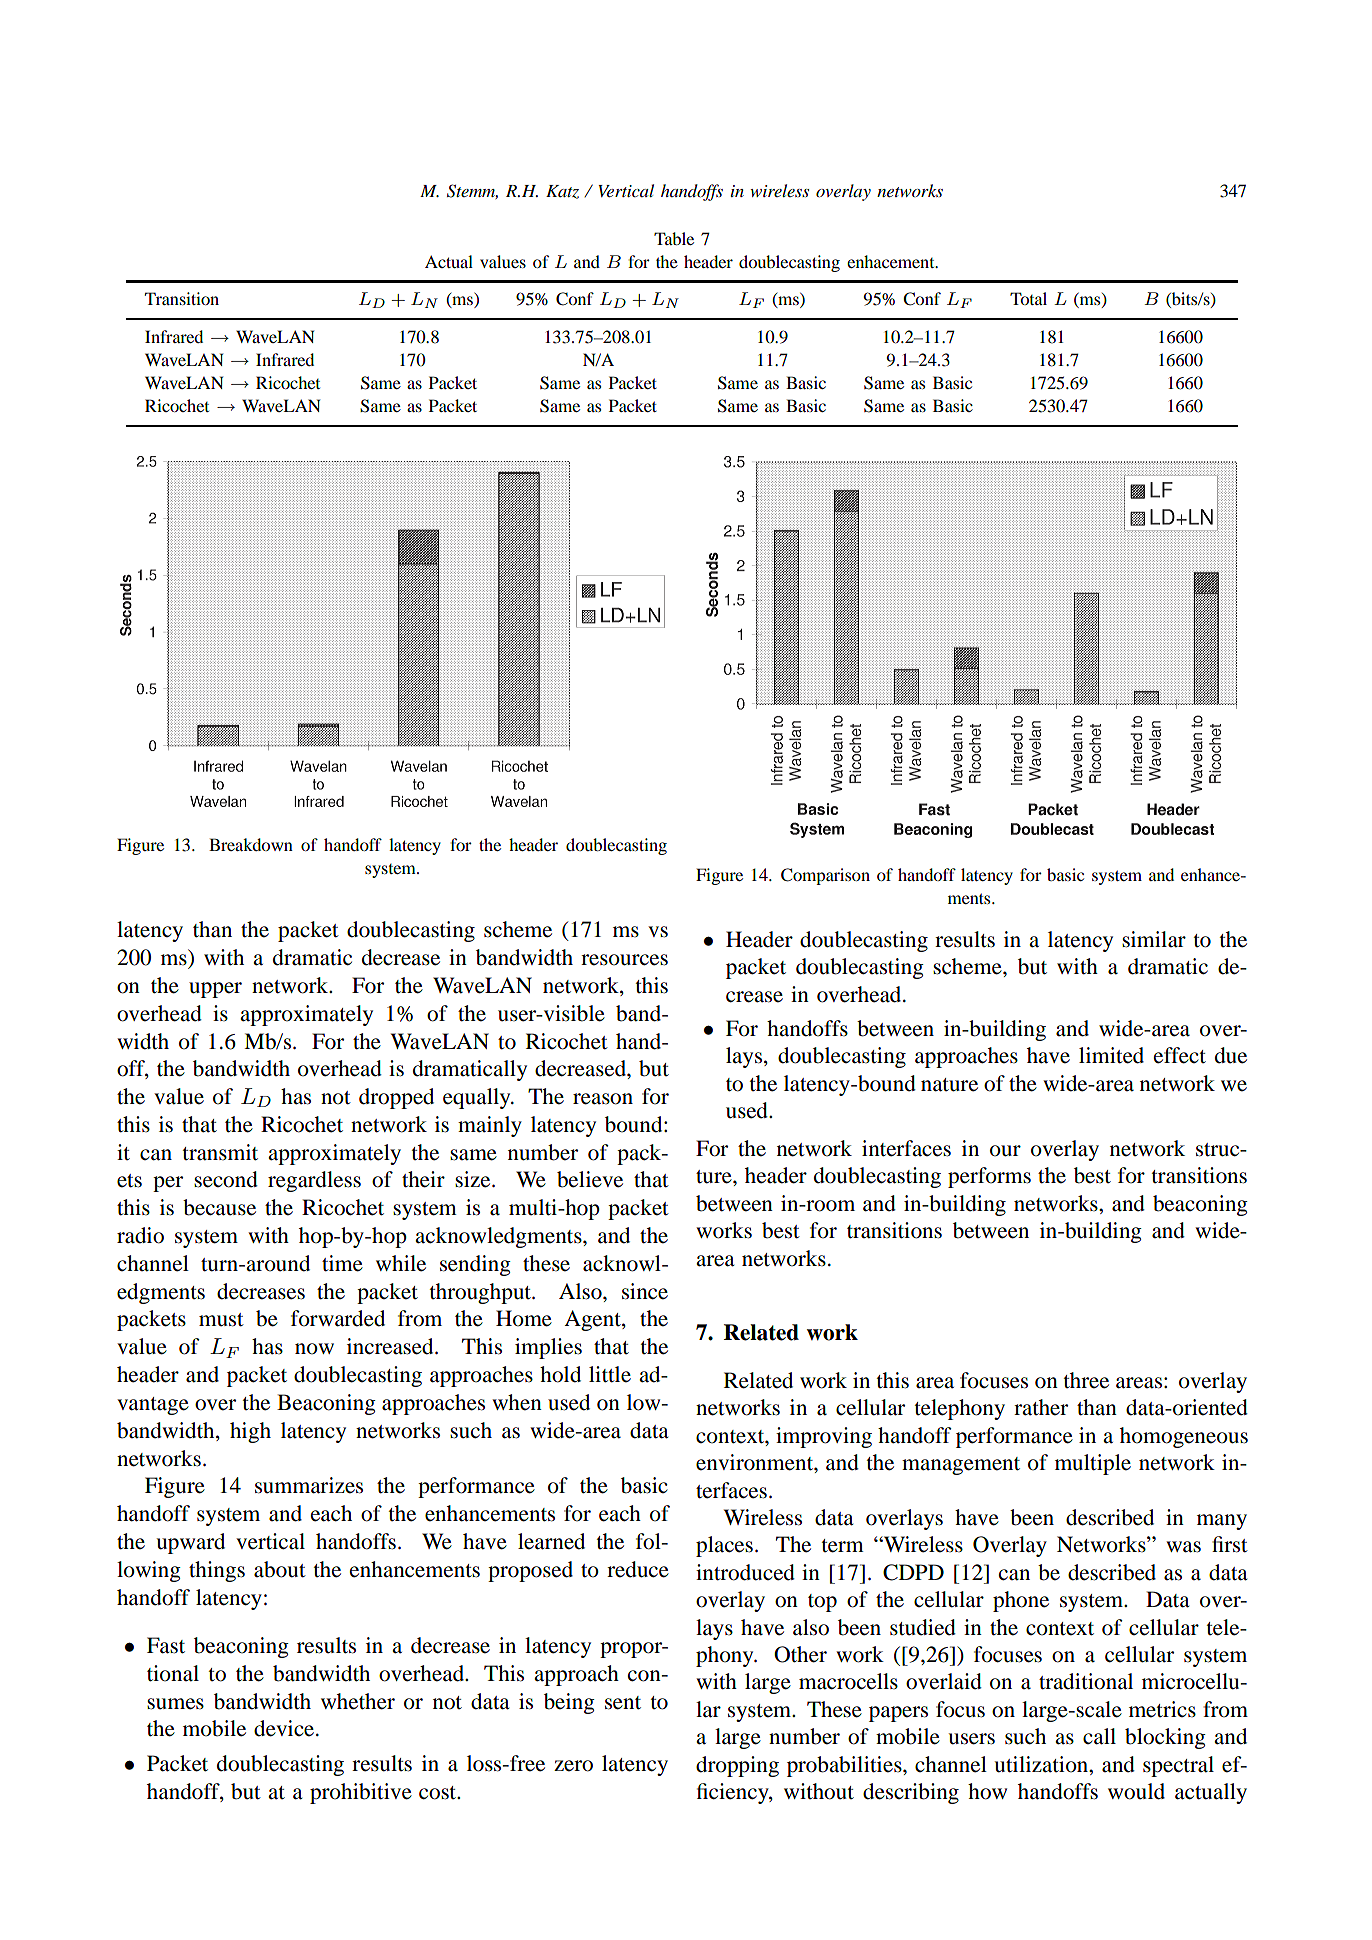  I want to click on Total, so click(1028, 298).
